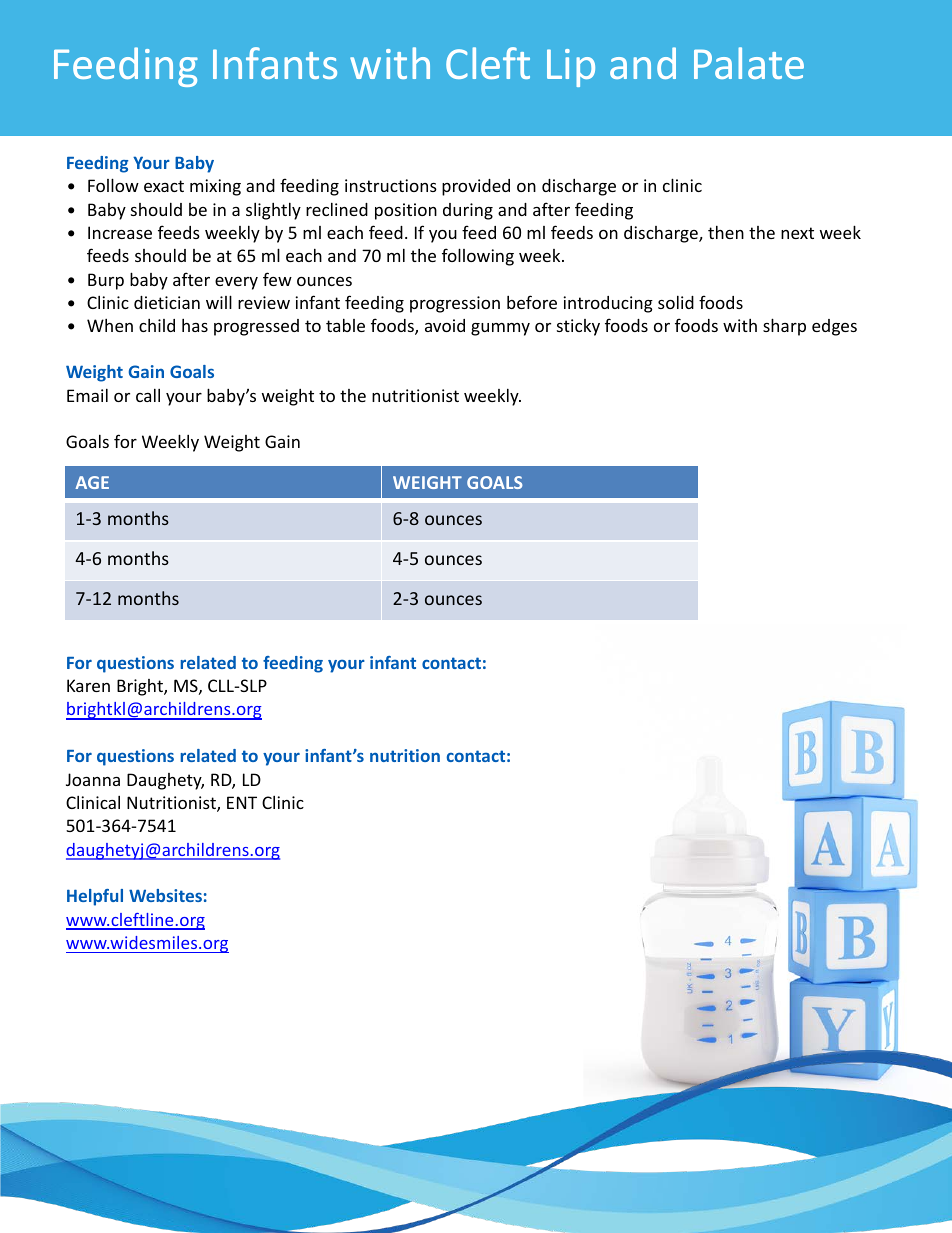 The height and width of the screenshot is (1233, 952). What do you see at coordinates (164, 186) in the screenshot?
I see `exact` at bounding box center [164, 186].
